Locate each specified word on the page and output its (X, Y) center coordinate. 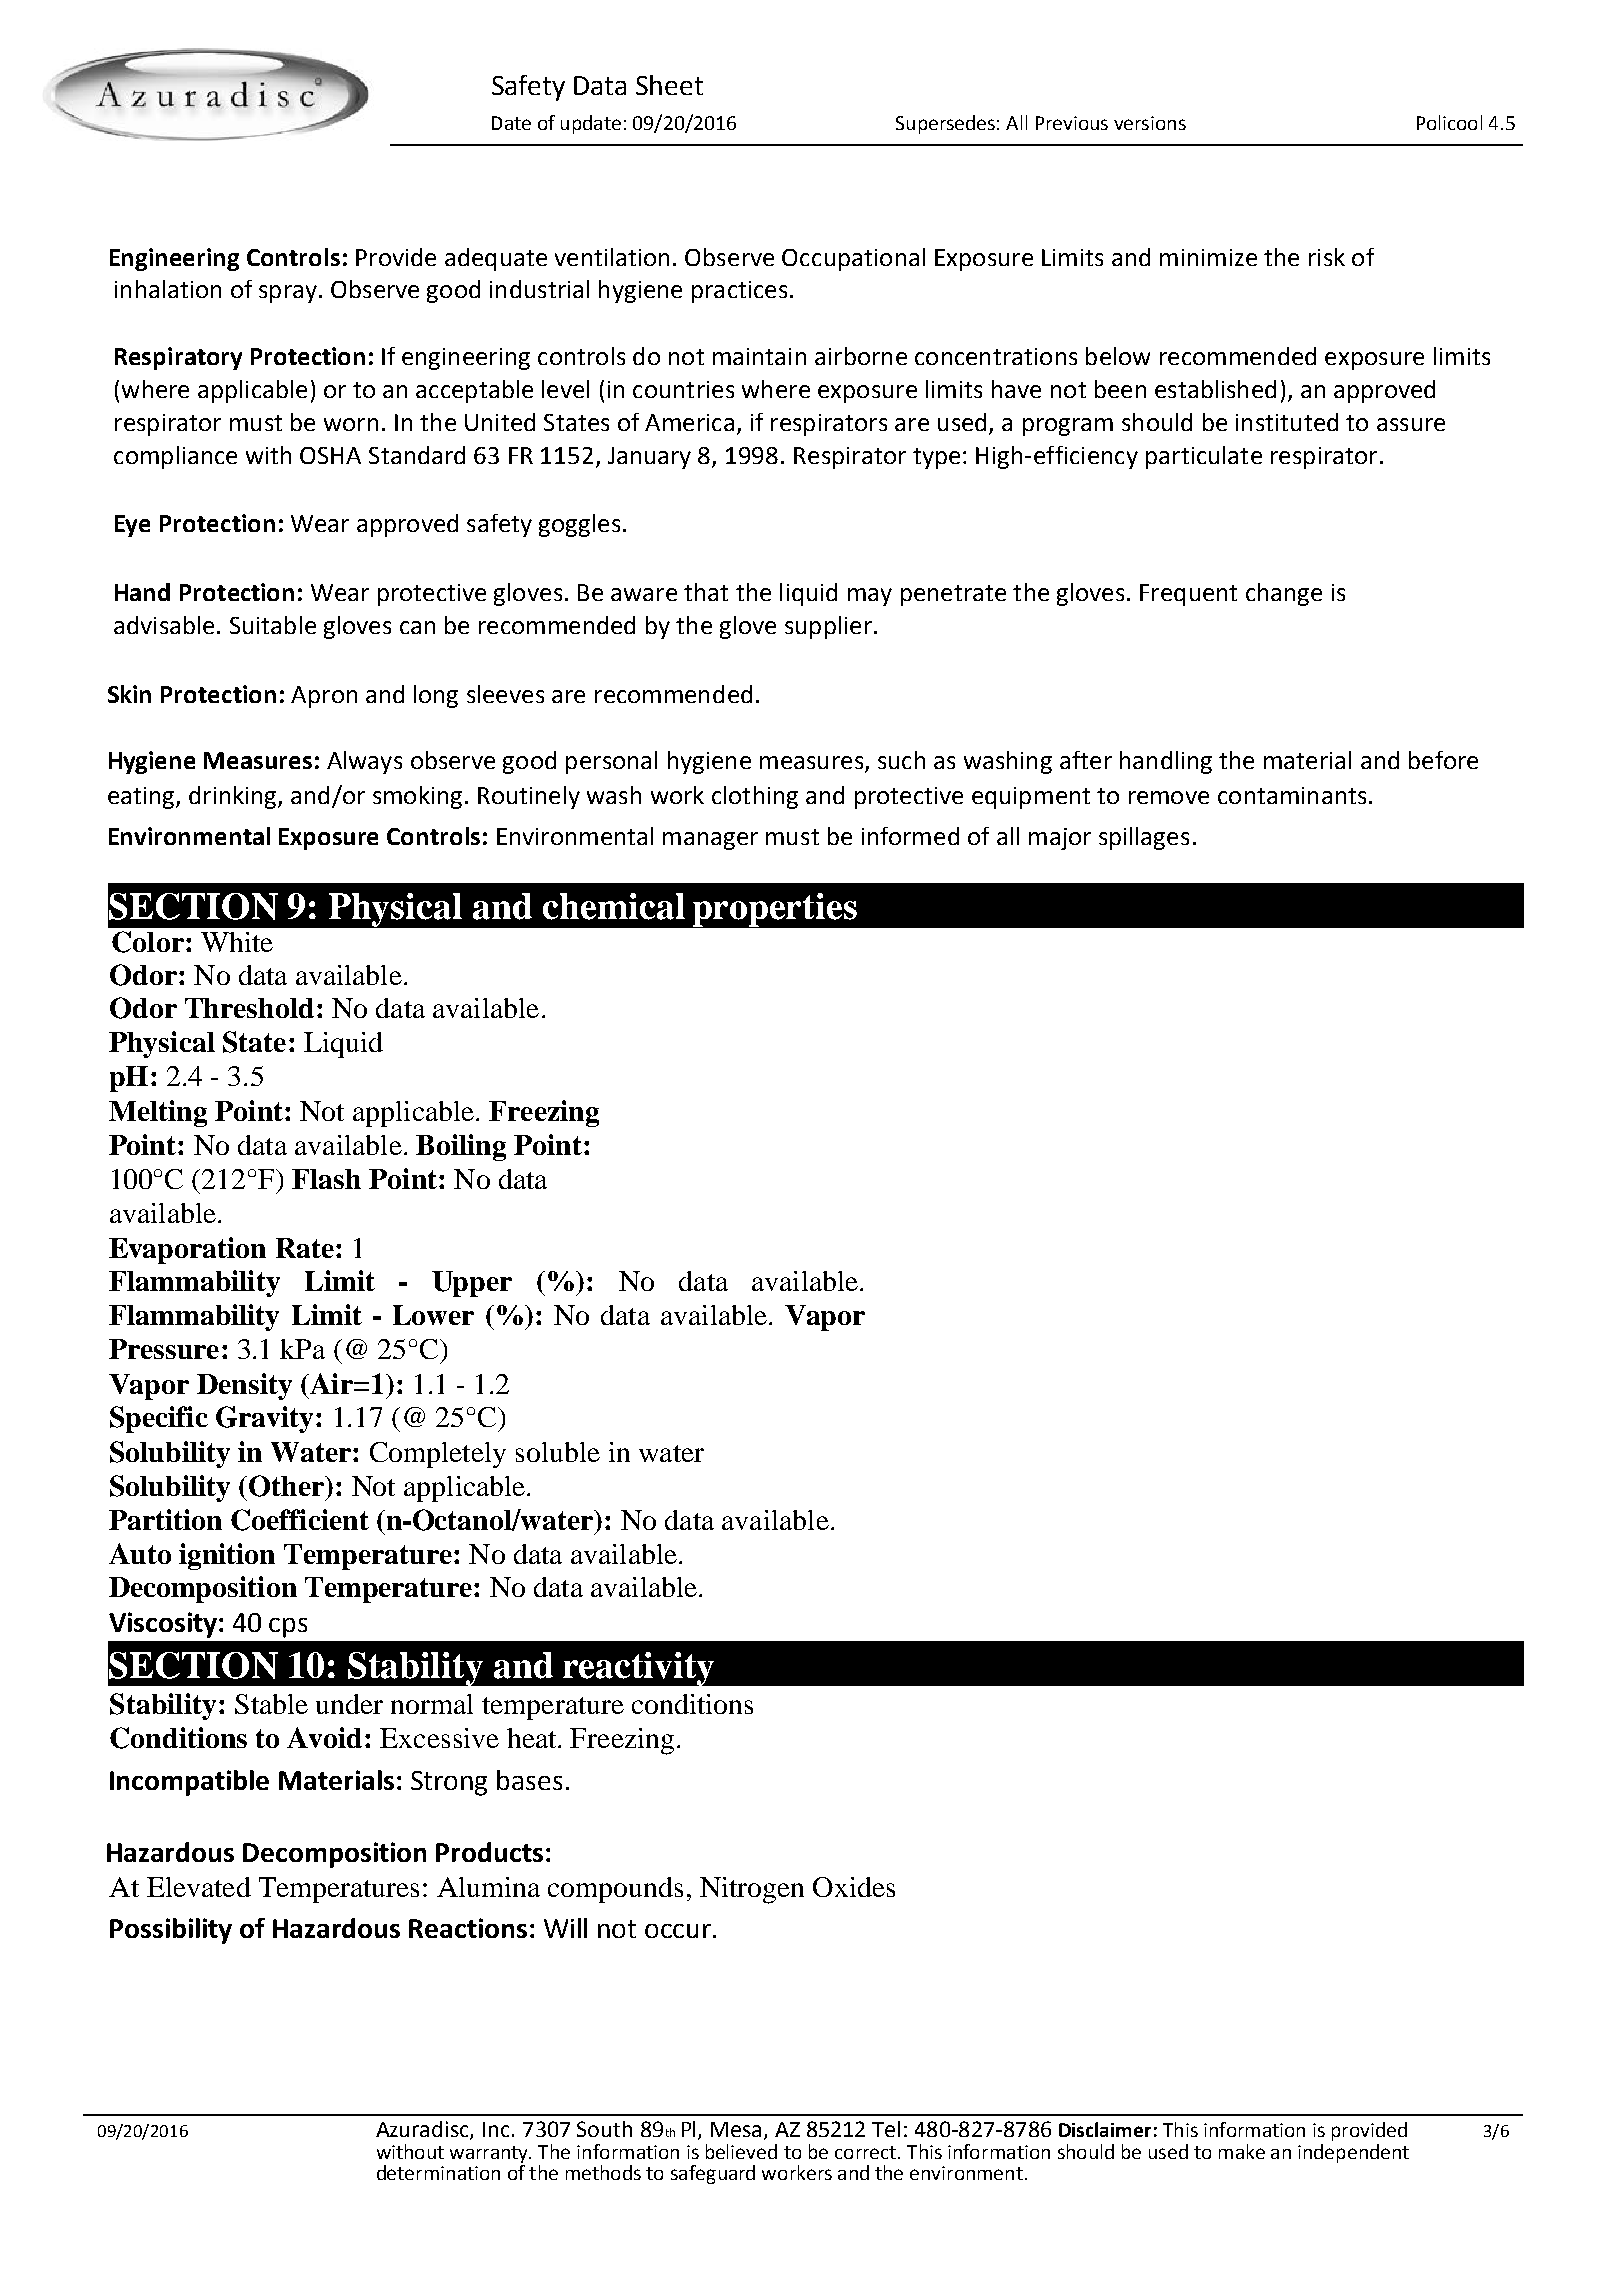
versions (1150, 123)
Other (287, 1486)
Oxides (854, 1887)
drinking (234, 797)
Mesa (736, 2129)
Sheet (669, 85)
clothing (755, 797)
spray (288, 294)
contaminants (1292, 795)
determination (438, 2172)
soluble (558, 1452)
